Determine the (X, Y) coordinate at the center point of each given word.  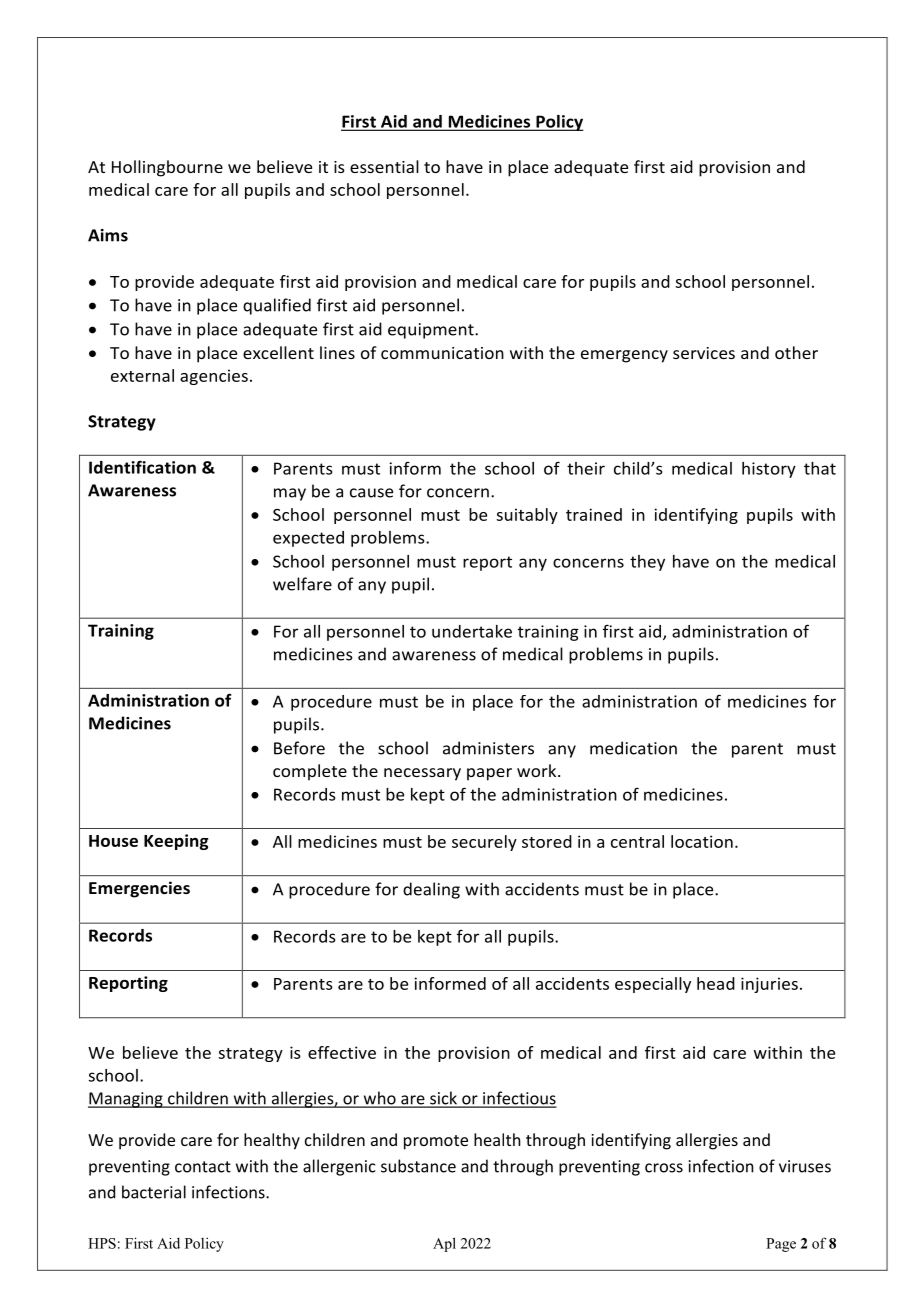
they (647, 563)
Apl (444, 1244)
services (704, 353)
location (702, 841)
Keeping (176, 842)
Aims (108, 235)
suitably (527, 516)
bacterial (154, 1192)
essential (384, 166)
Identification (142, 467)
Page (781, 1245)
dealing (431, 890)
